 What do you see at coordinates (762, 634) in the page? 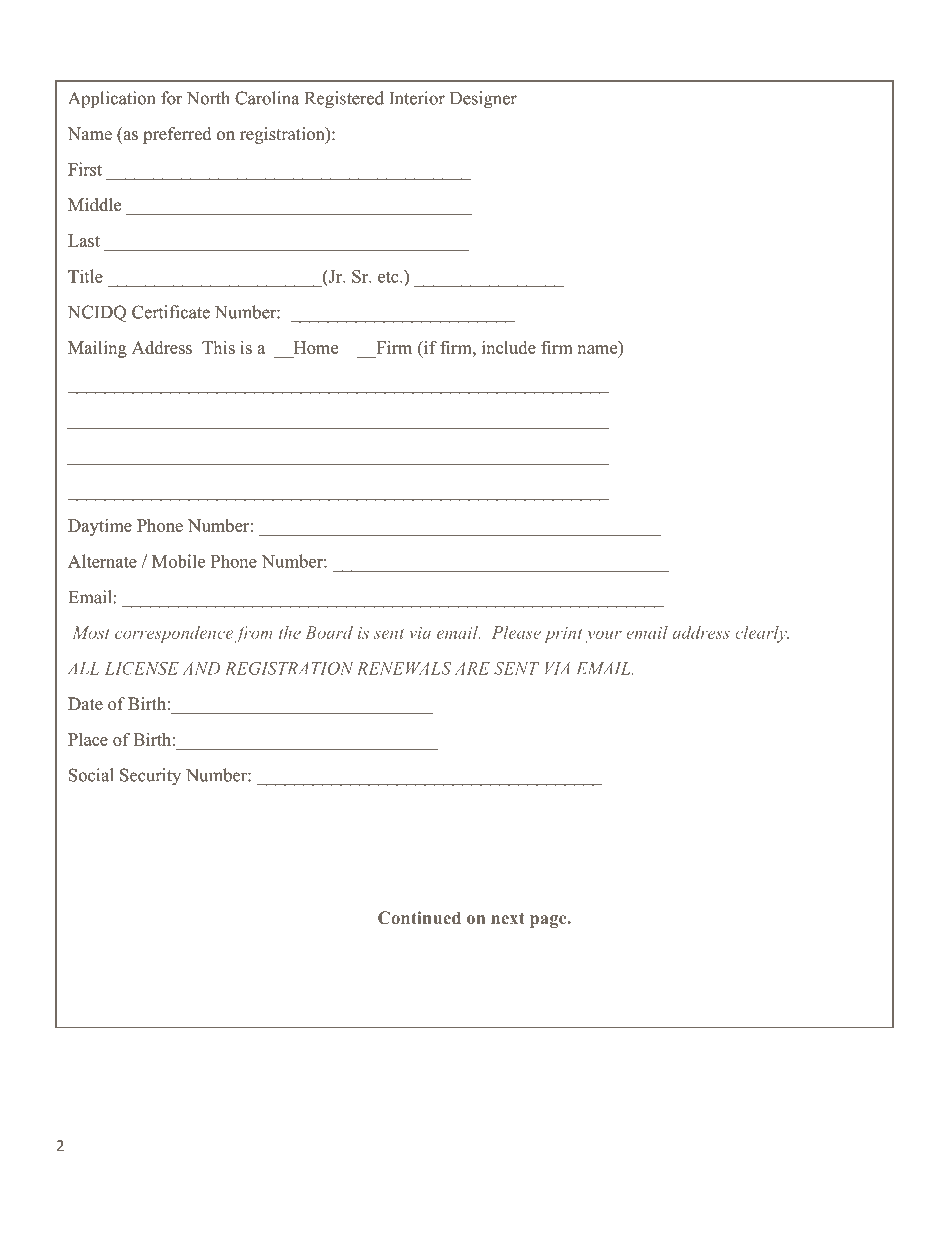
I see `clearly` at bounding box center [762, 634].
